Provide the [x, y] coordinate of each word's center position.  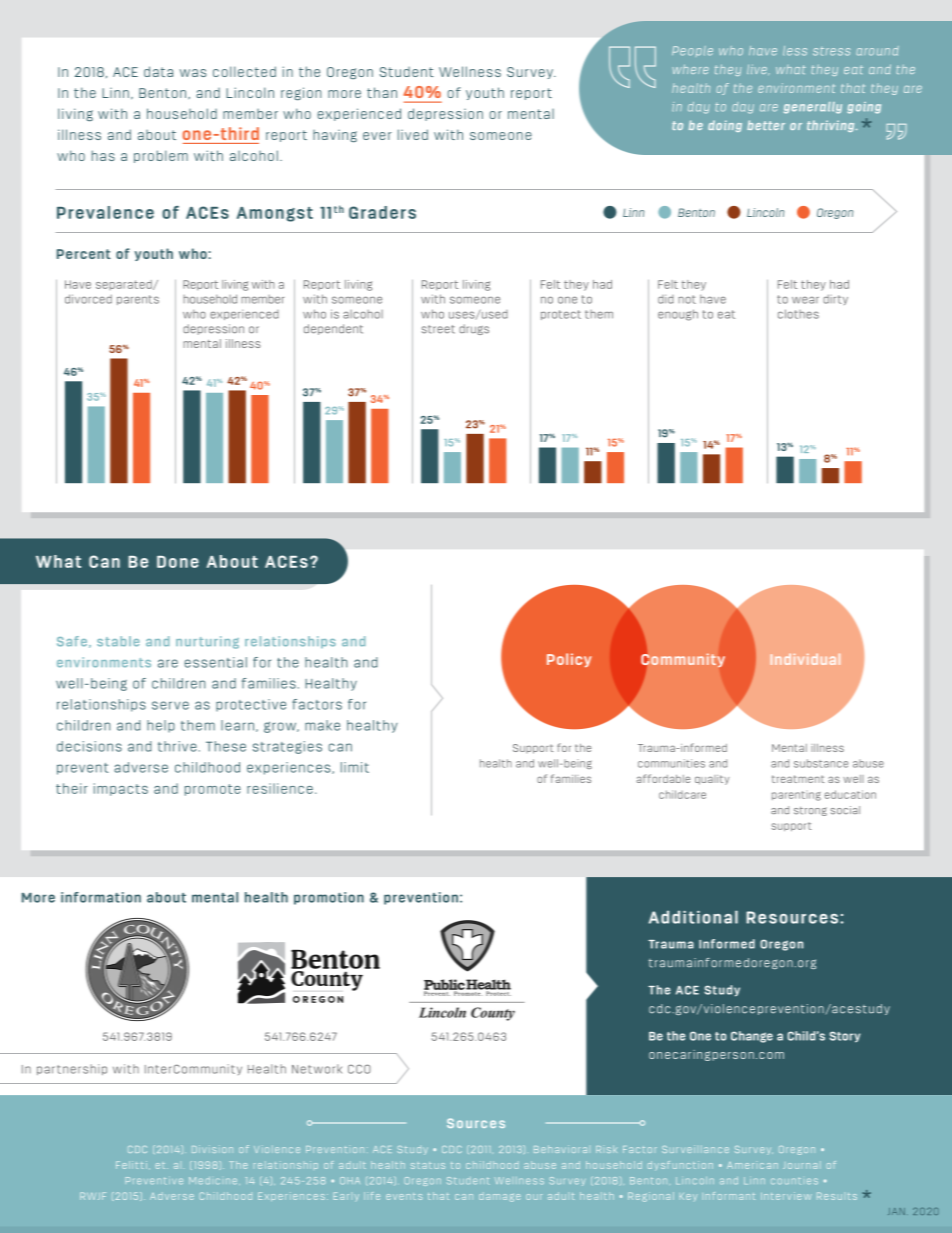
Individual [805, 659]
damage [500, 1197]
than [382, 92]
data [158, 71]
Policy [569, 660]
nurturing [207, 642]
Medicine [214, 1181]
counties [794, 1181]
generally [813, 108]
